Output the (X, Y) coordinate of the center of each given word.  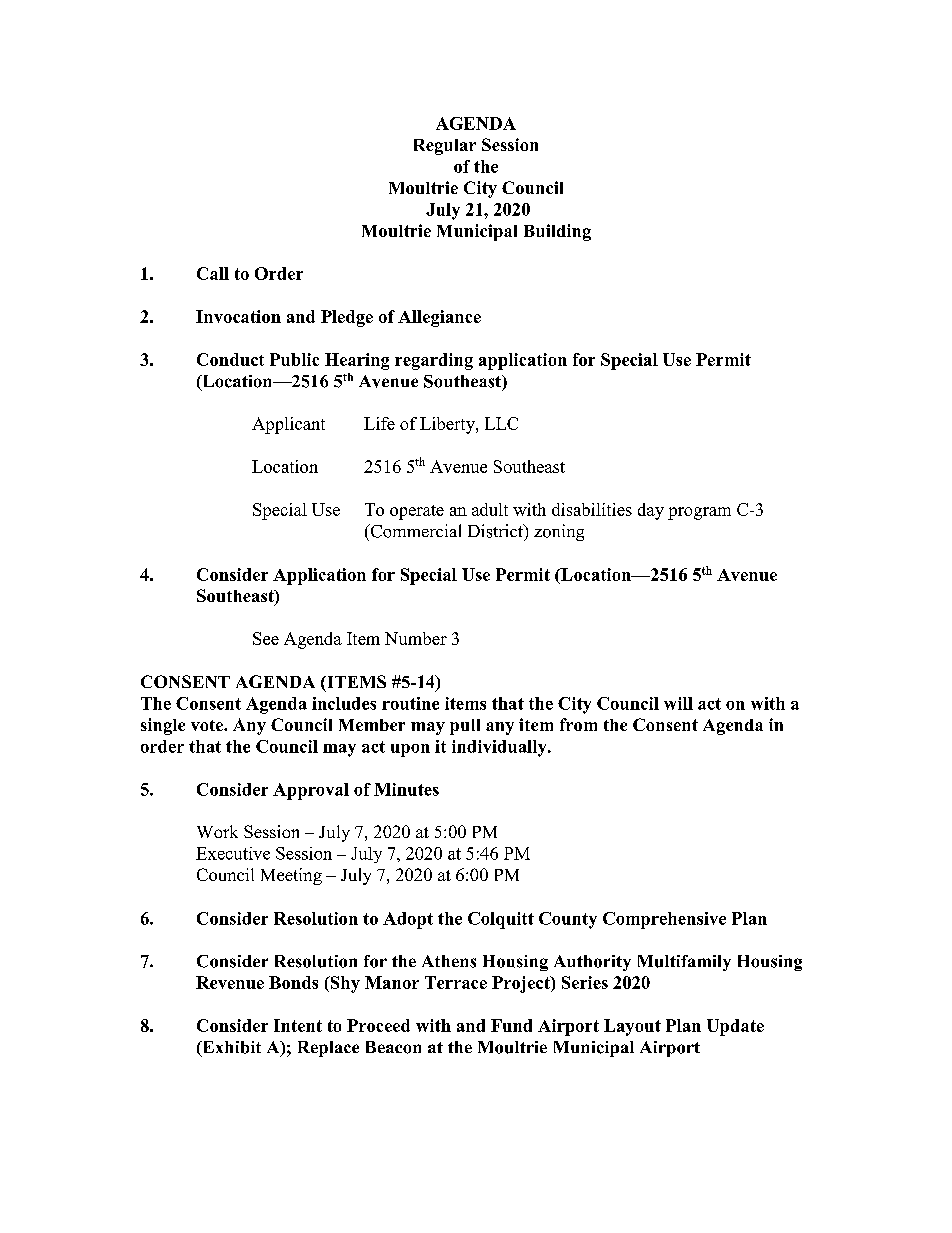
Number (416, 638)
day (651, 511)
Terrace (456, 982)
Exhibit (230, 1048)
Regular (445, 147)
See (266, 638)
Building (557, 232)
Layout (632, 1027)
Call (213, 273)
